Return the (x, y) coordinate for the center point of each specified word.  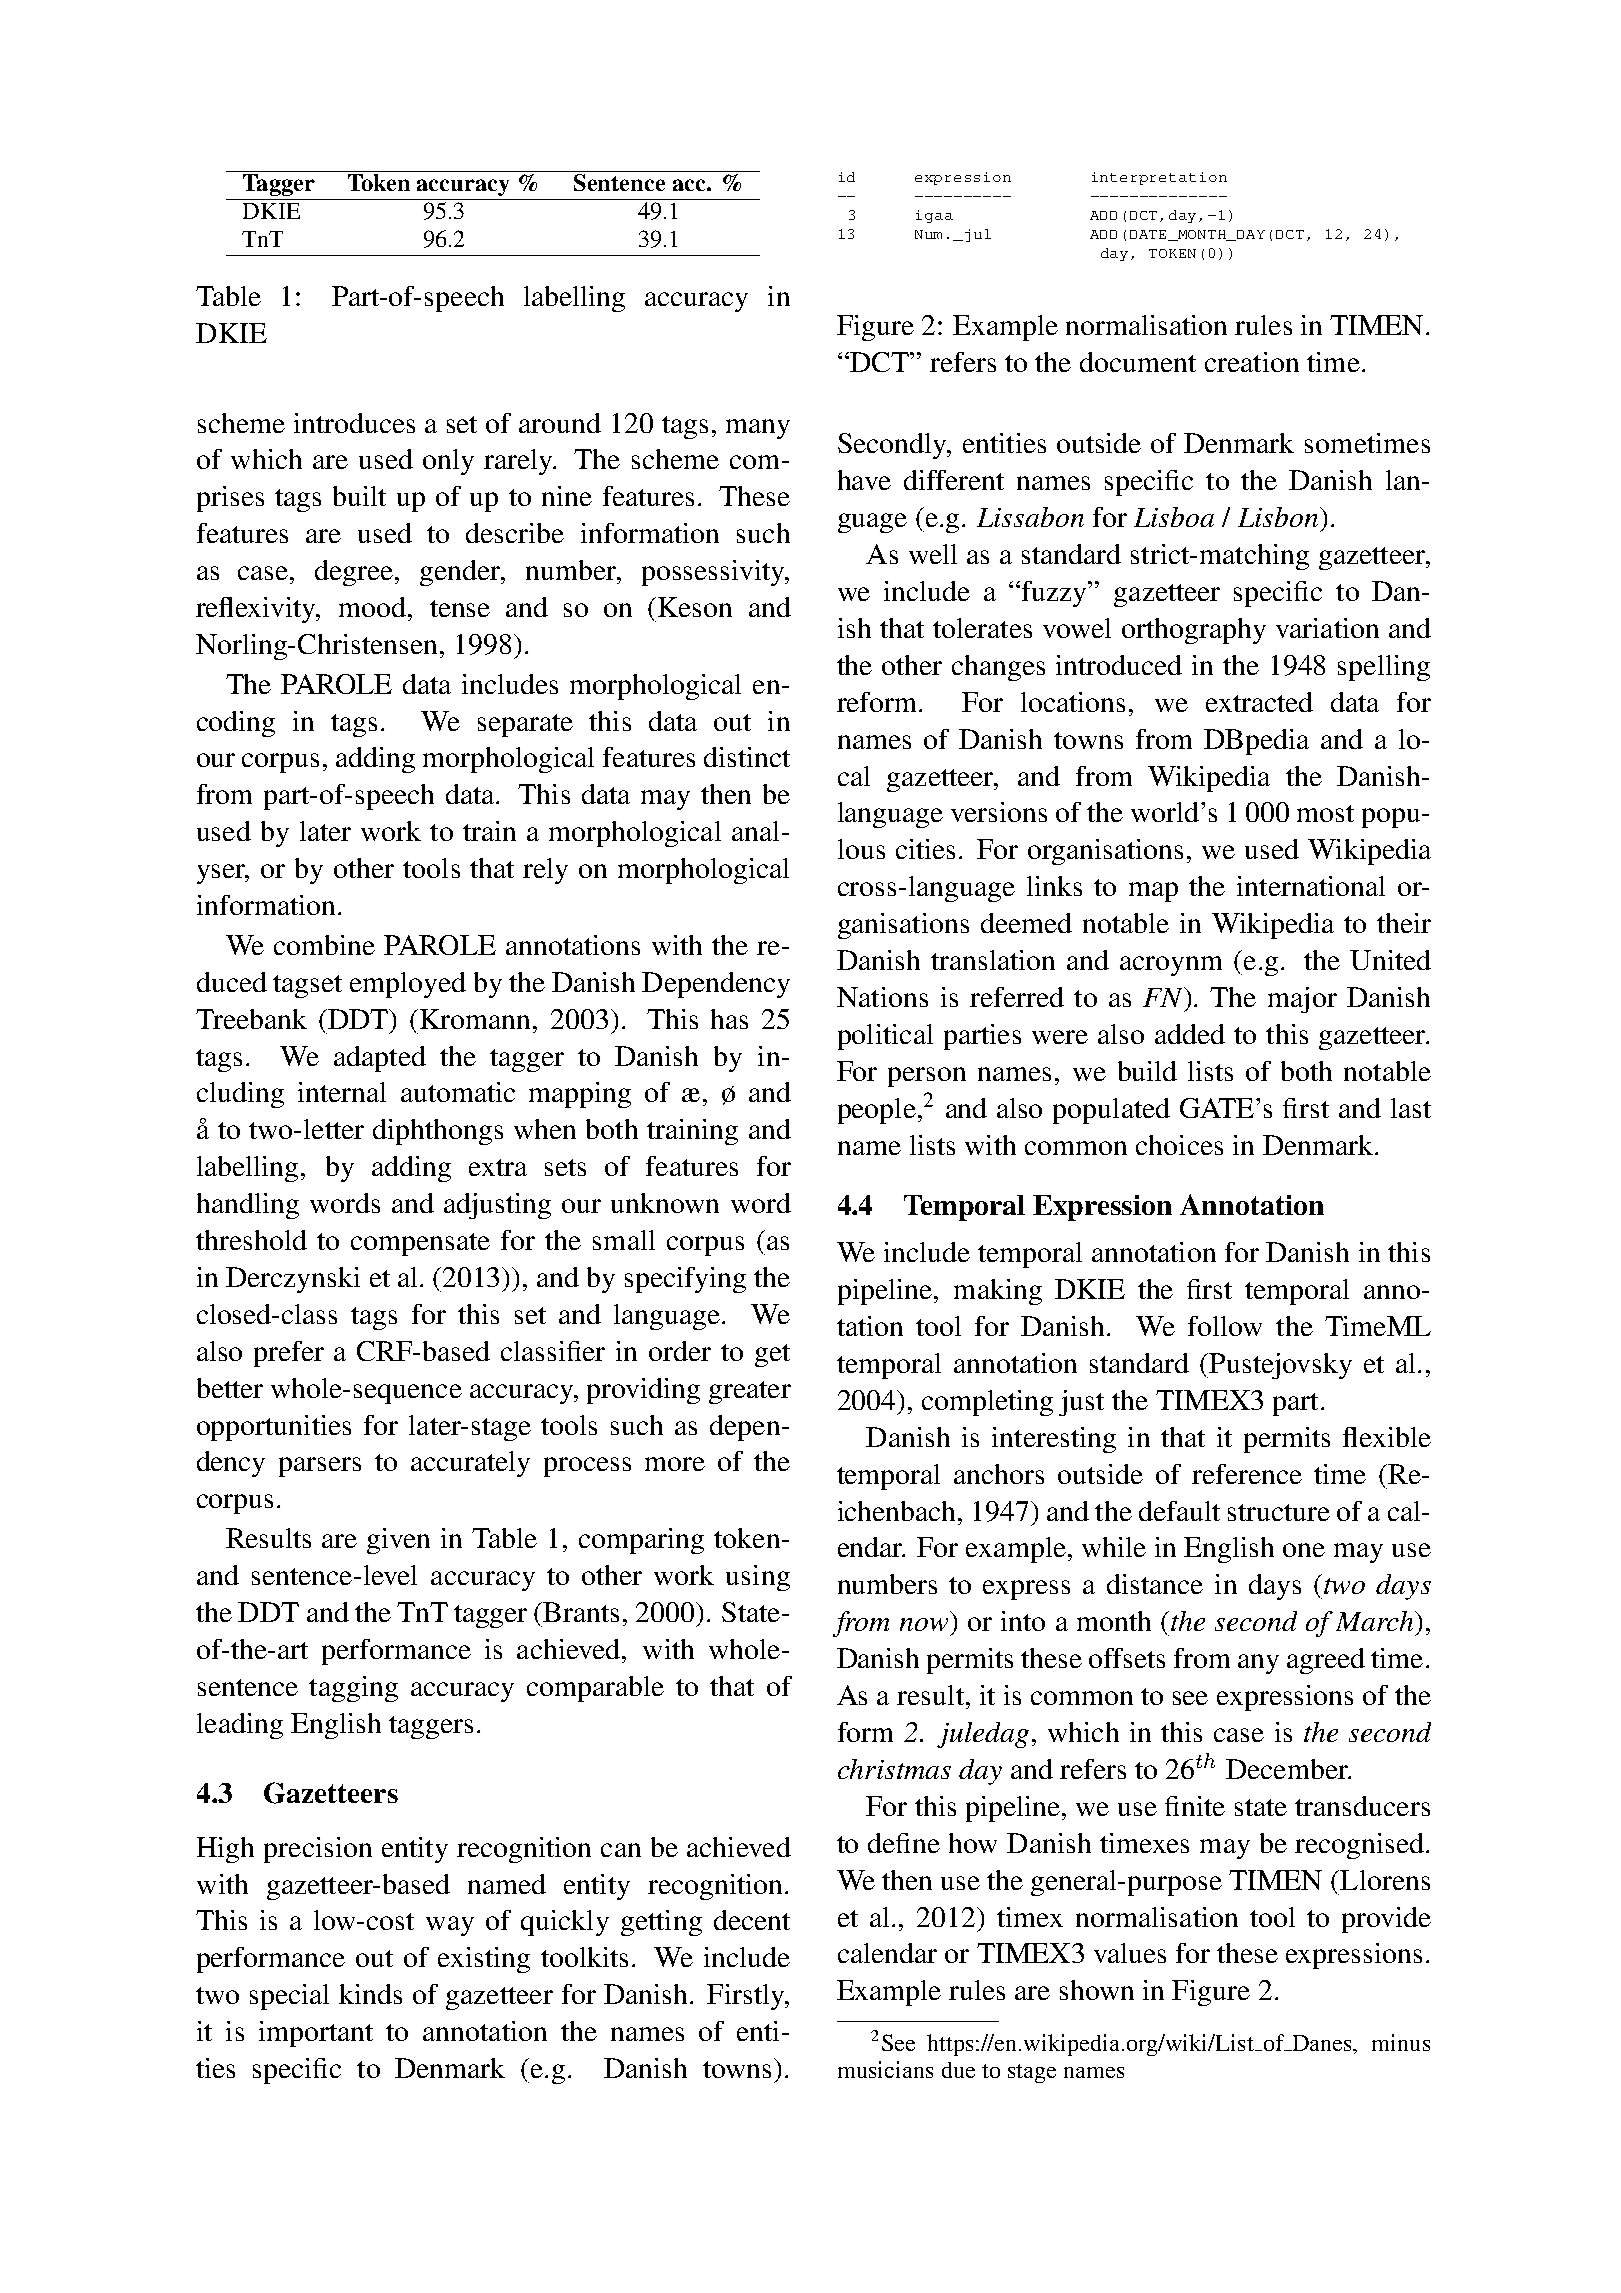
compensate (420, 1244)
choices (1179, 1145)
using (758, 1578)
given (398, 1541)
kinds (370, 1994)
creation (1252, 362)
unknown (665, 1203)
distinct (747, 757)
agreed (1326, 1661)
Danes (1322, 2043)
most (1325, 813)
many (758, 429)
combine (324, 945)
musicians (885, 2069)
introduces (354, 423)
